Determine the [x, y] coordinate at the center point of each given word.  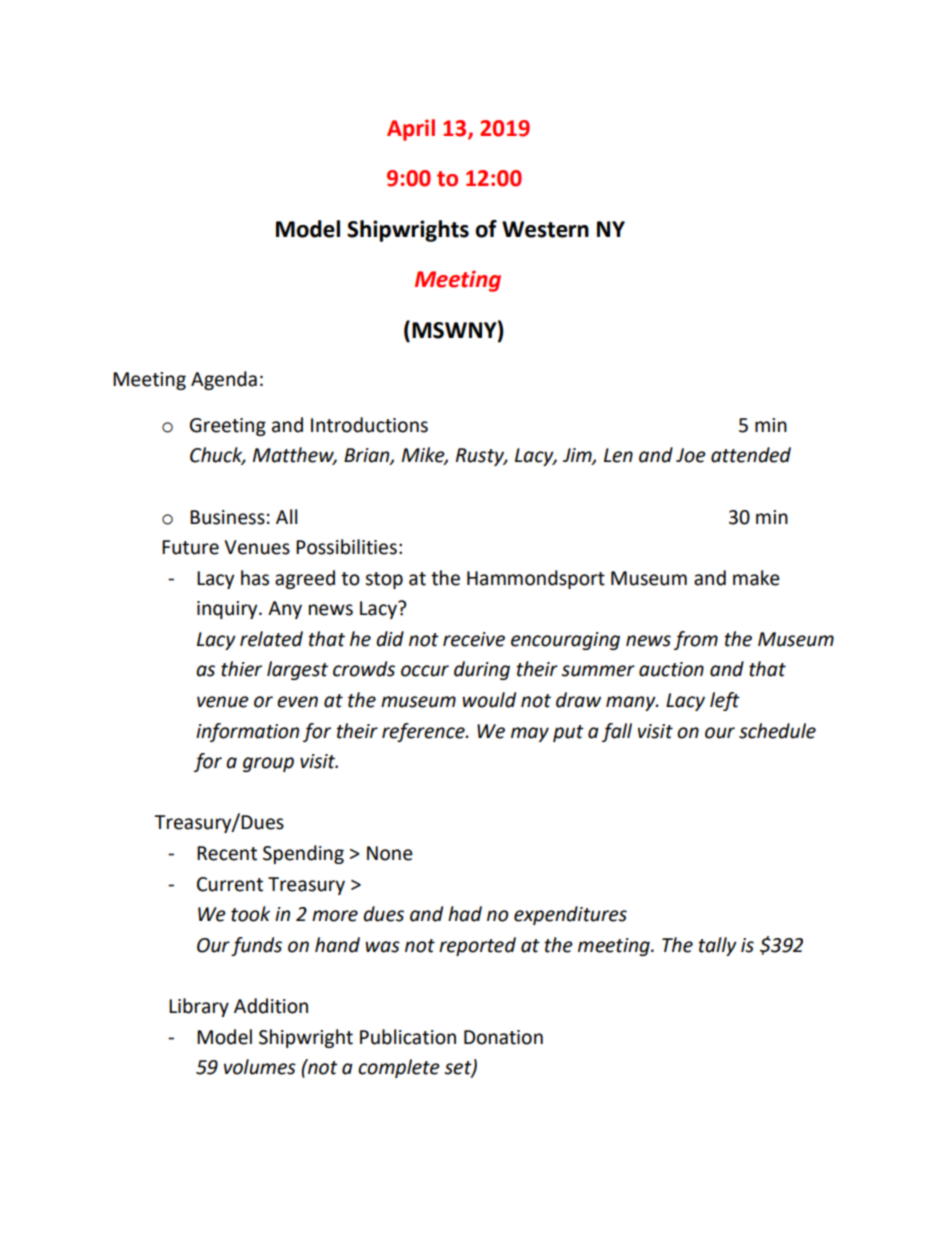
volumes [260, 1067]
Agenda [224, 380]
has [255, 578]
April [411, 130]
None [390, 853]
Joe [691, 455]
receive [474, 639]
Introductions [369, 425]
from [696, 640]
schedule [777, 731]
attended [751, 455]
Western [545, 229]
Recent [227, 853]
